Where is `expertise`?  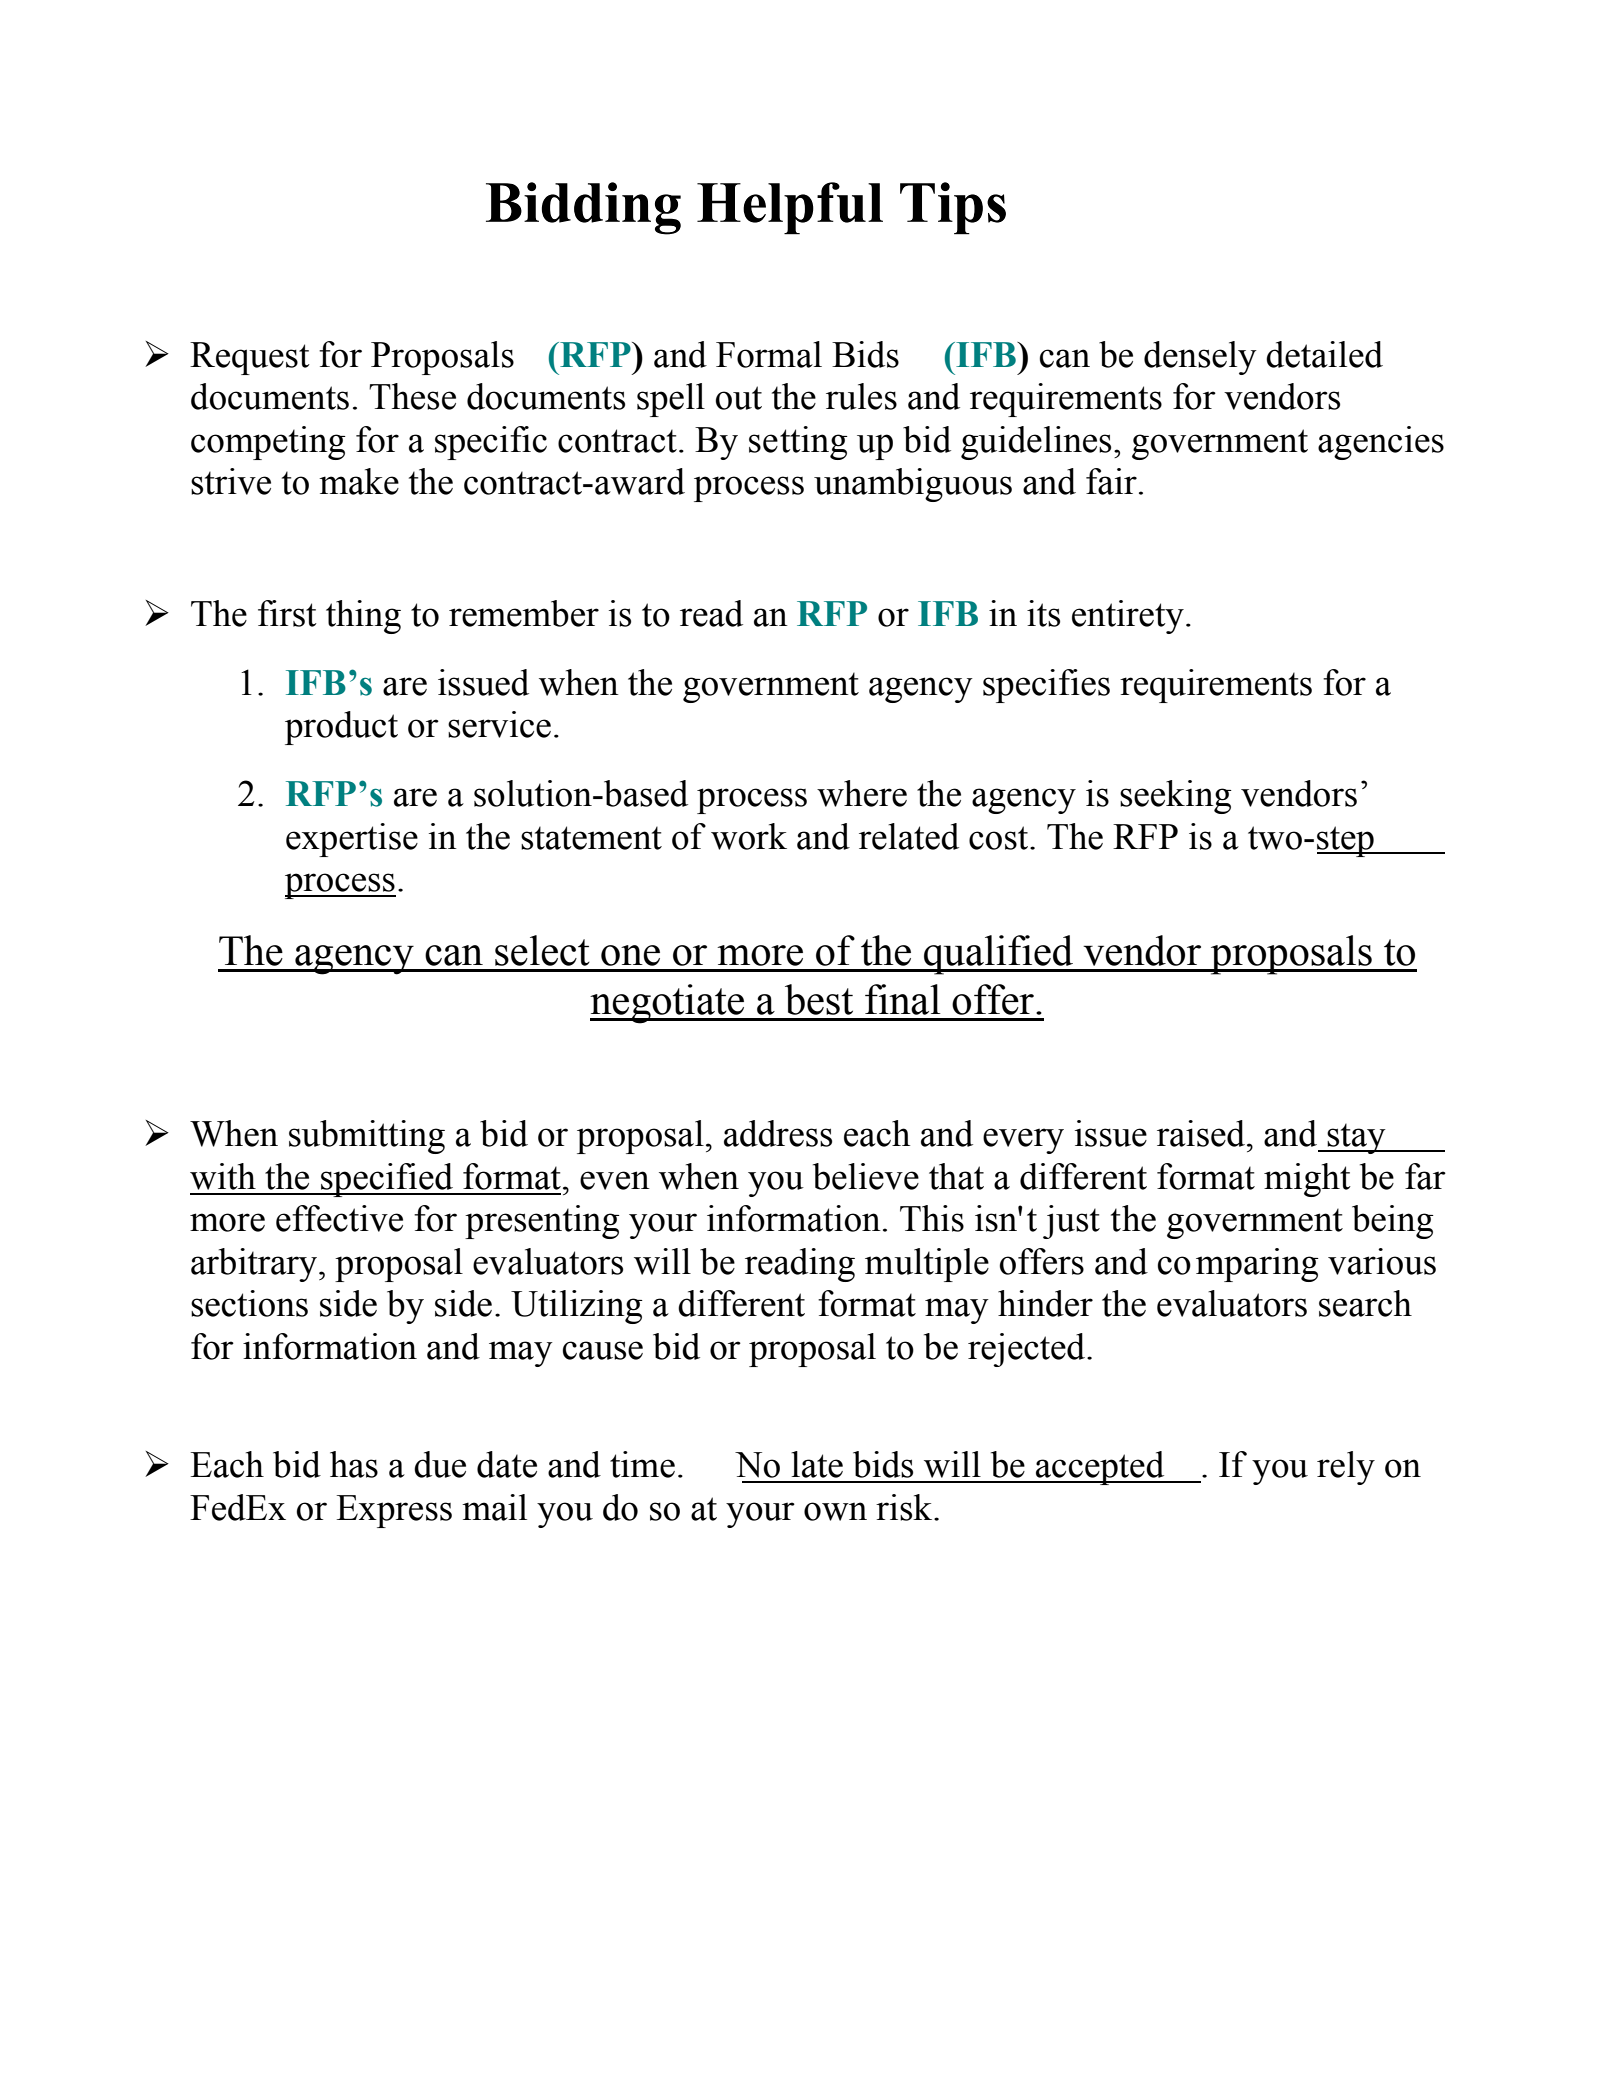 expertise is located at coordinates (352, 840).
